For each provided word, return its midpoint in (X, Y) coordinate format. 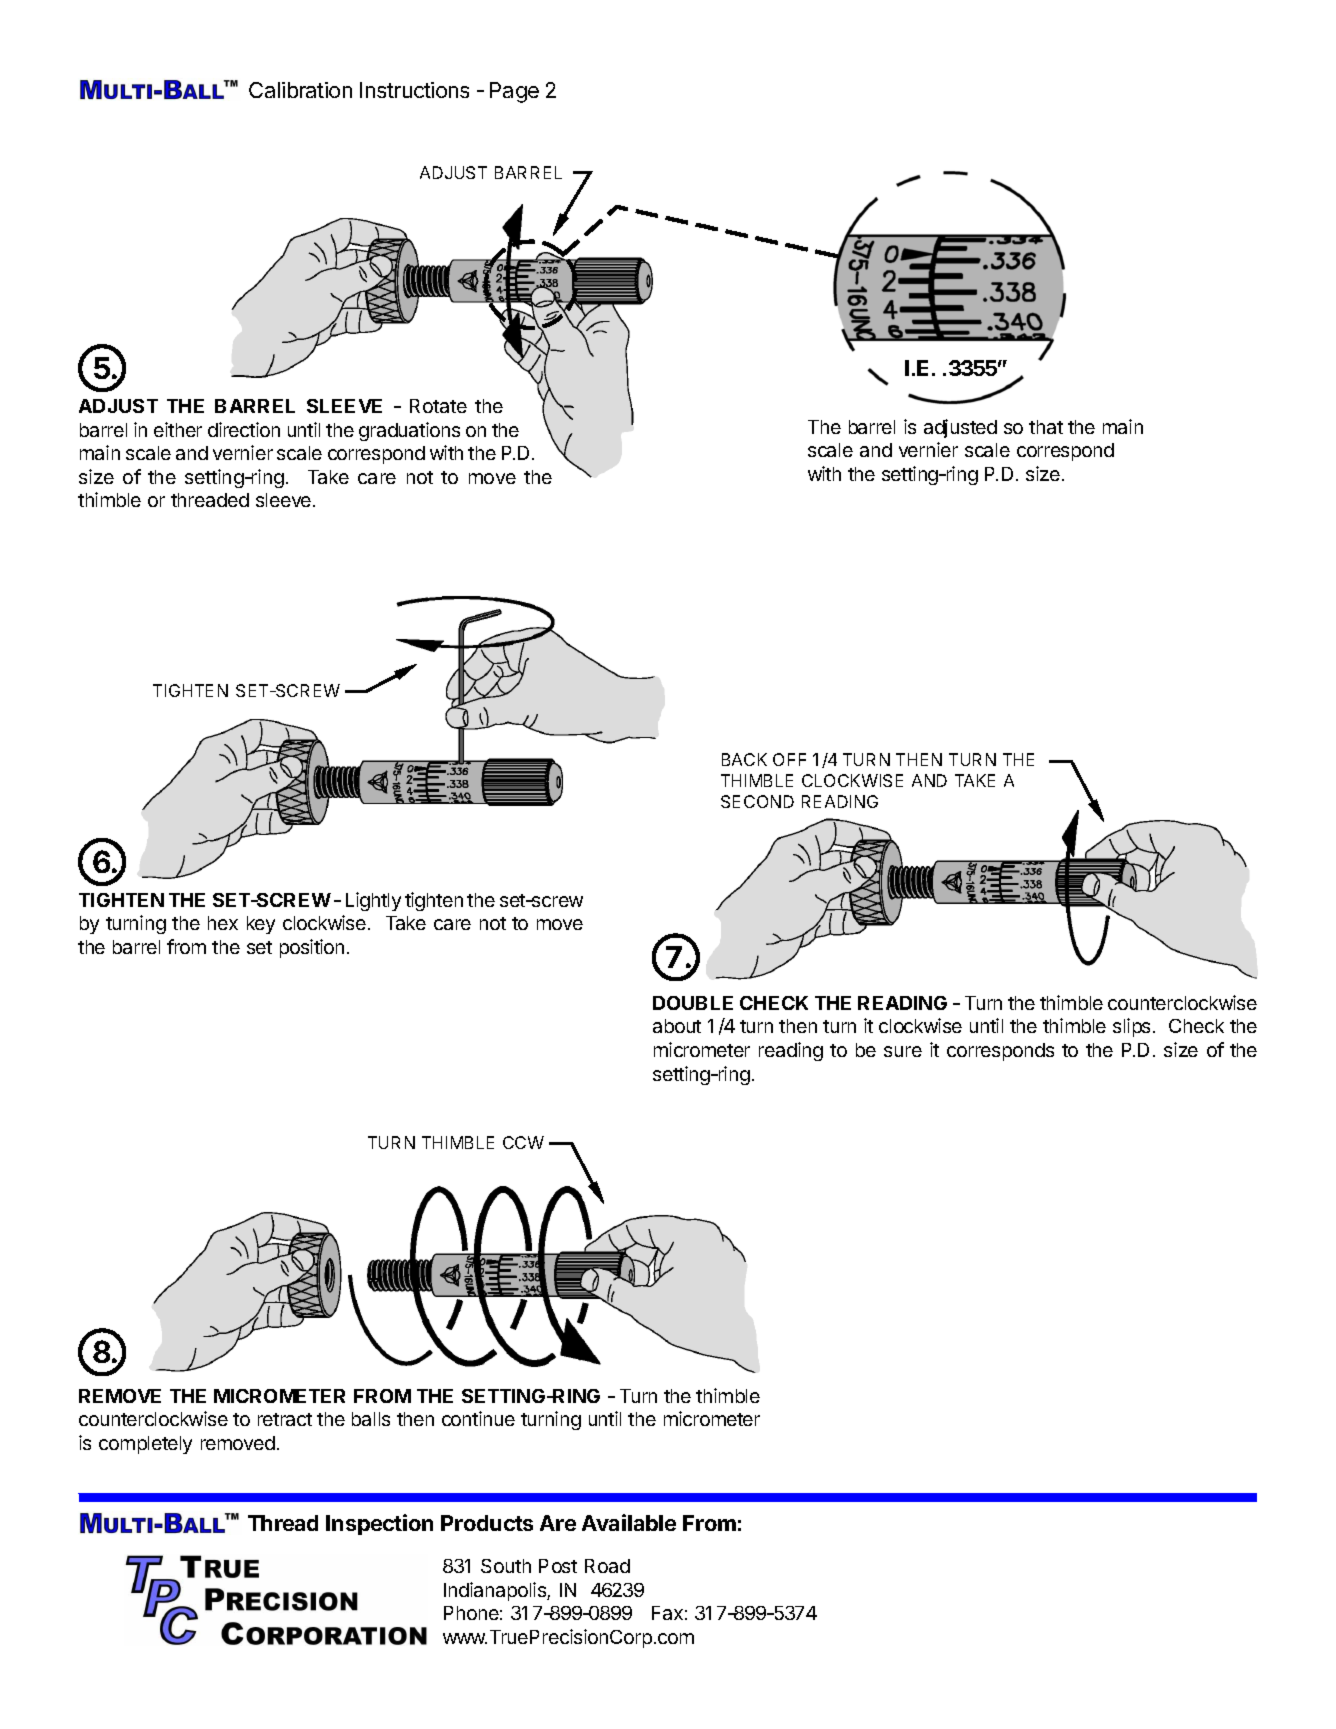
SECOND (757, 801)
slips (1133, 1027)
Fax (667, 1613)
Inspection (379, 1524)
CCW (523, 1142)
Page (514, 92)
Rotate (438, 406)
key (261, 925)
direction (244, 429)
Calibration (300, 90)
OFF (789, 759)
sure (903, 1051)
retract (285, 1419)
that (1046, 427)
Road (607, 1566)
